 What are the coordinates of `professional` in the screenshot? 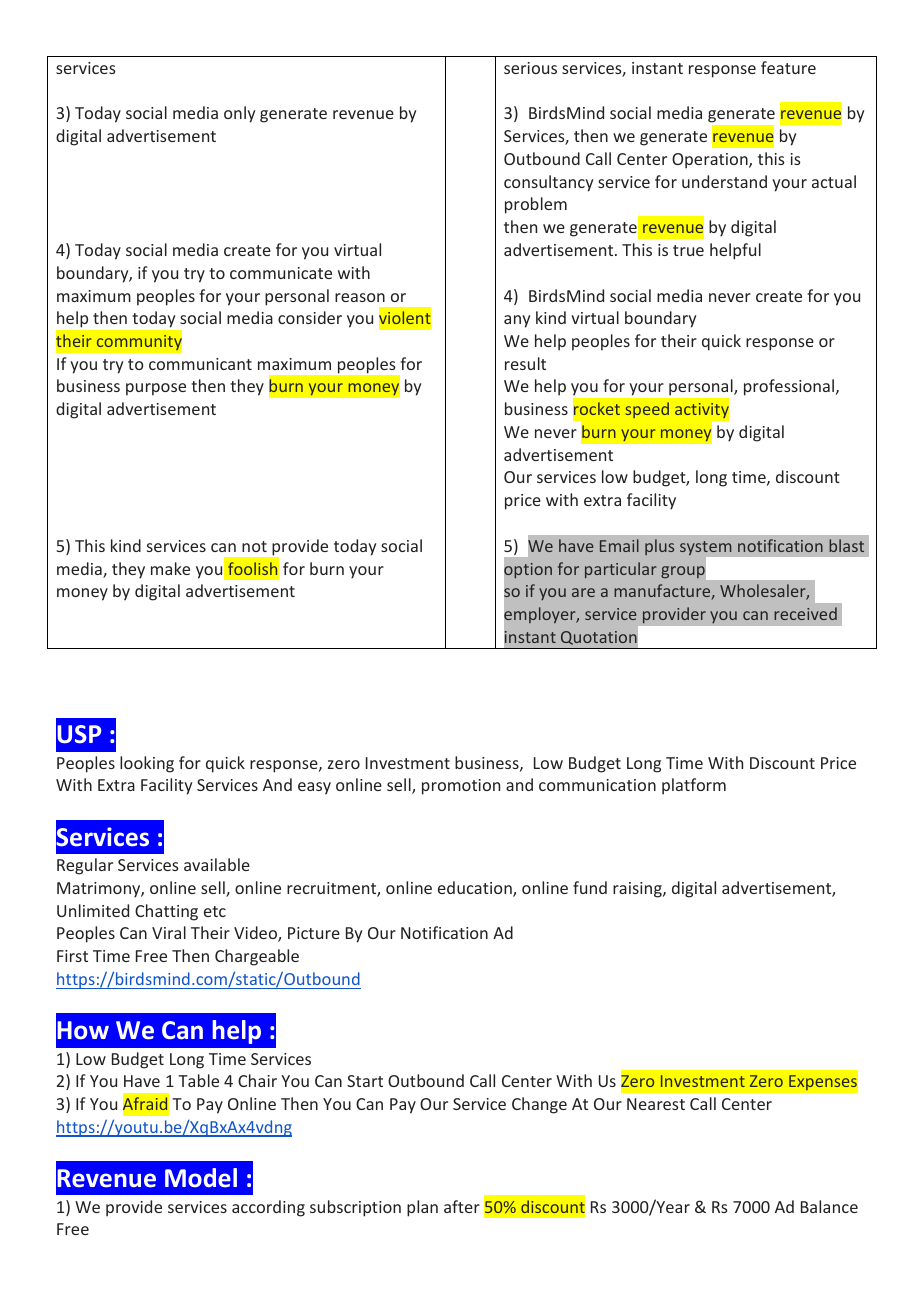 It's located at (789, 387).
